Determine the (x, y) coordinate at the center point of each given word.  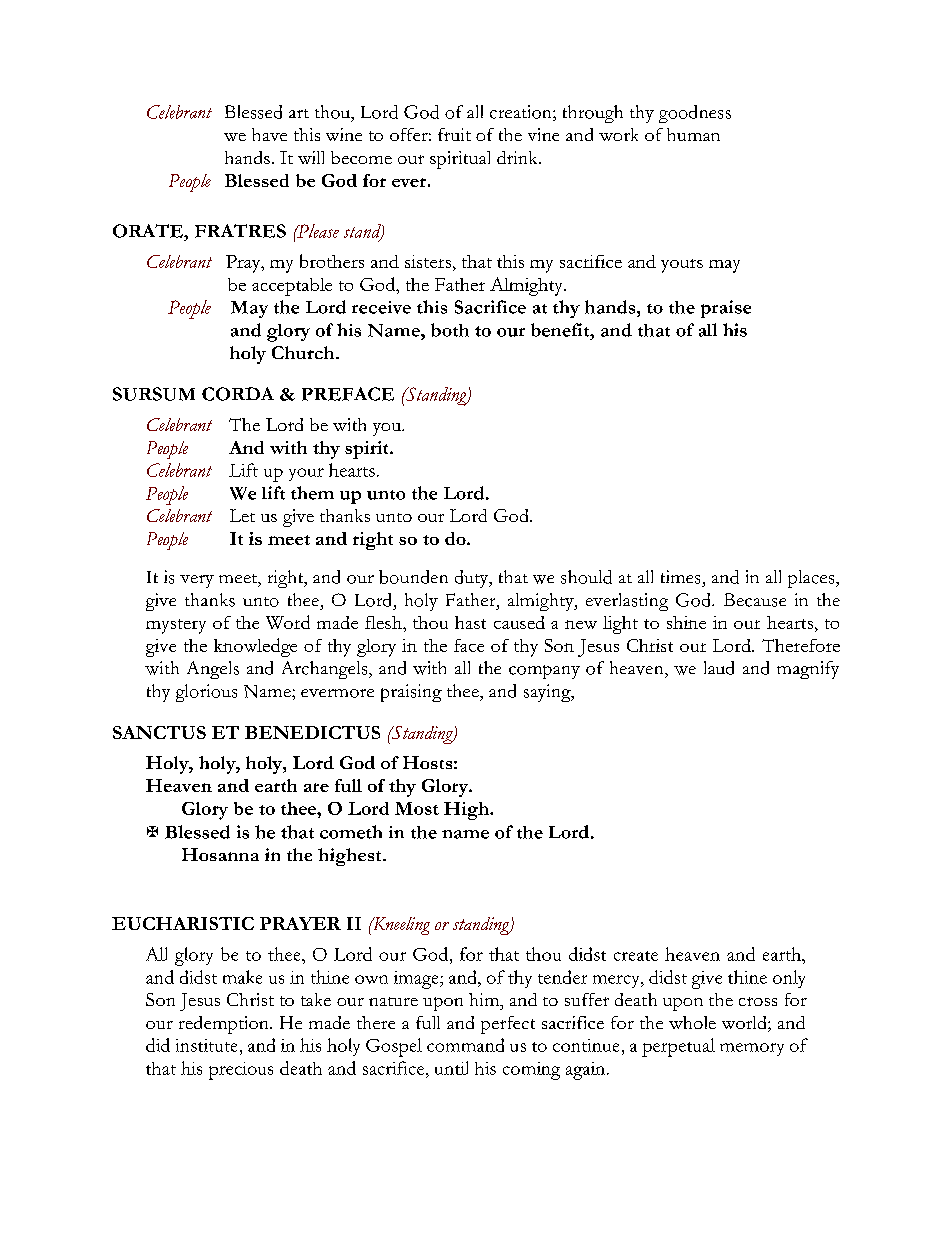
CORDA (238, 394)
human (693, 134)
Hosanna (220, 854)
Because (755, 600)
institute (206, 1045)
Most (417, 808)
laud (719, 668)
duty (473, 579)
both (450, 330)
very (197, 581)
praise (726, 309)
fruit (454, 134)
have (269, 134)
